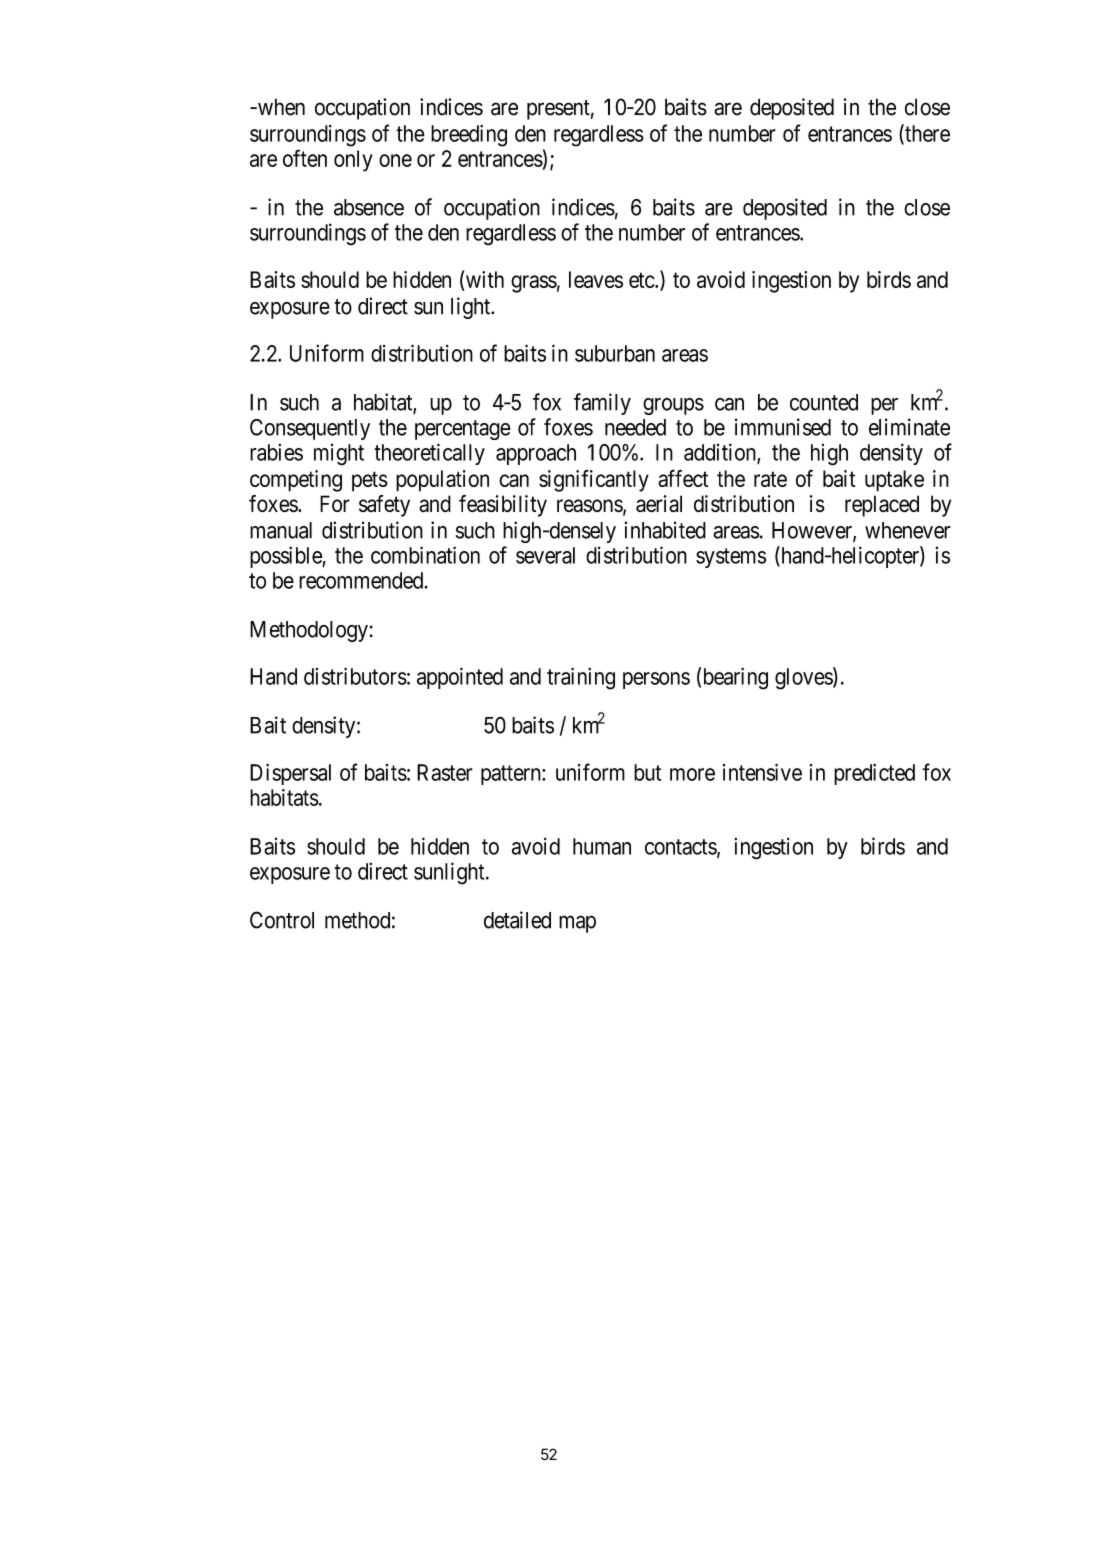 Image resolution: width=1106 pixels, height=1563 pixels. I want to click on only, so click(353, 161).
